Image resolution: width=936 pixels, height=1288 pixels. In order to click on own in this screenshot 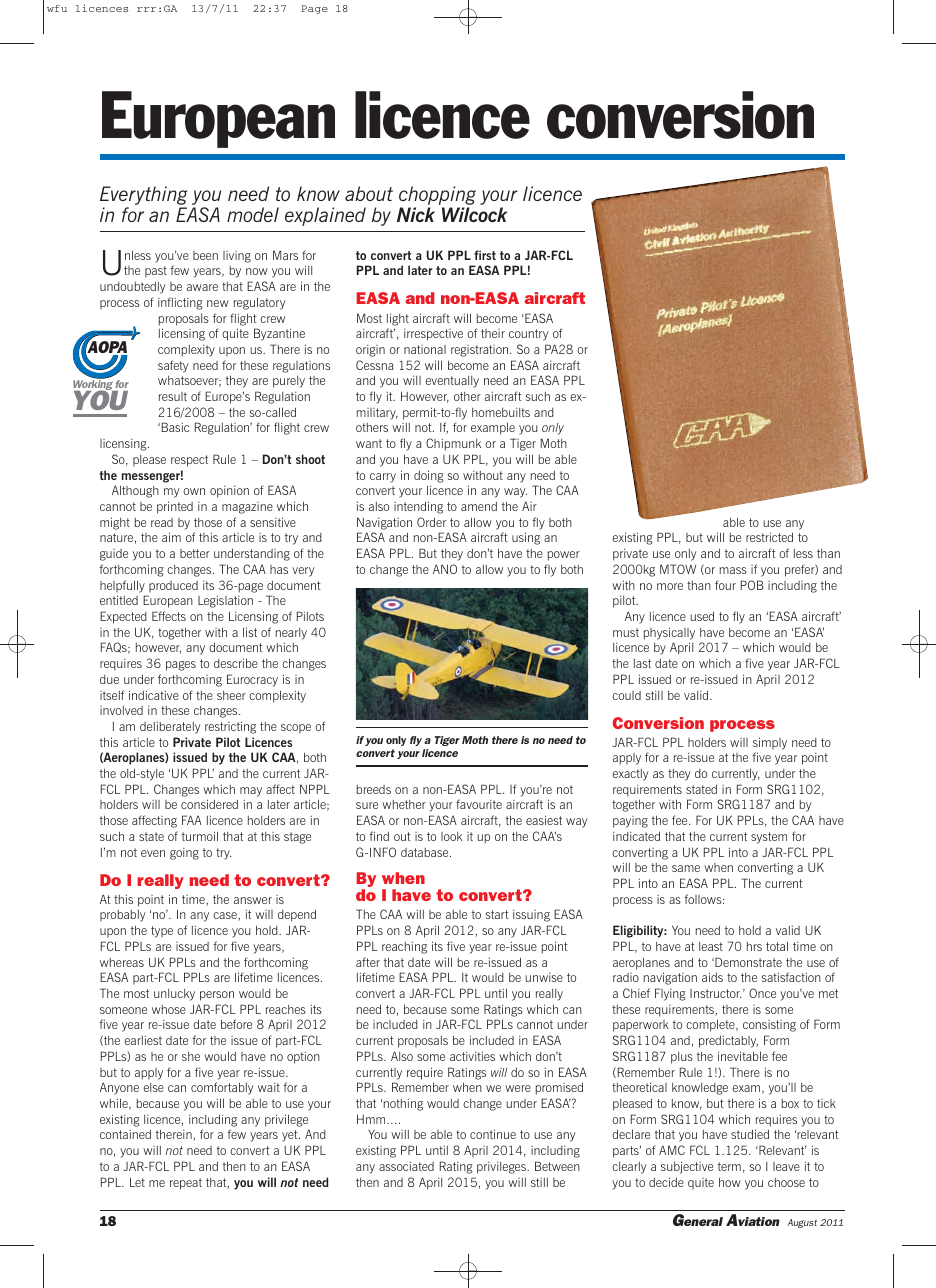, I will do `click(194, 491)`.
